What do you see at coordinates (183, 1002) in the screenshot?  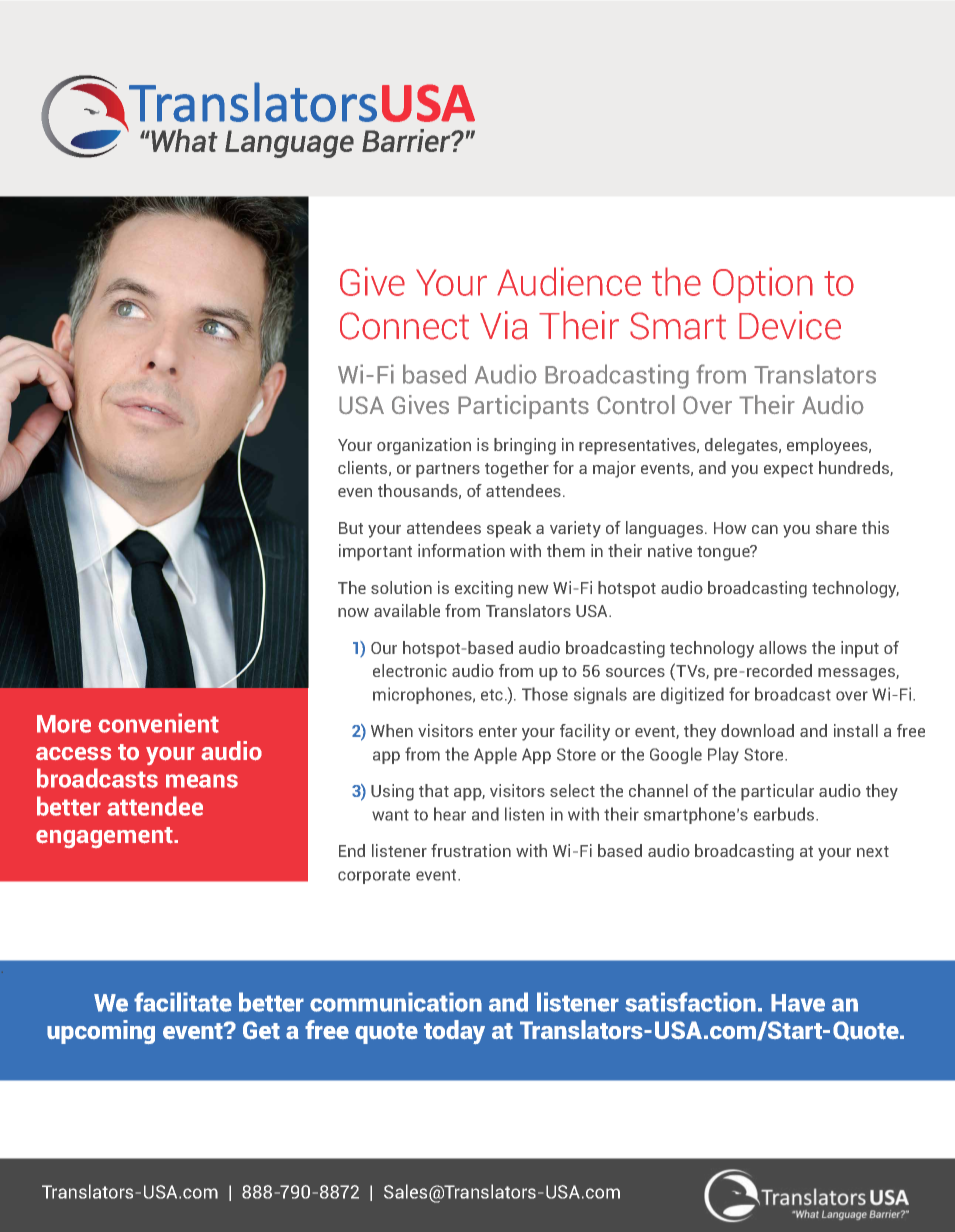 I see `facilitate` at bounding box center [183, 1002].
